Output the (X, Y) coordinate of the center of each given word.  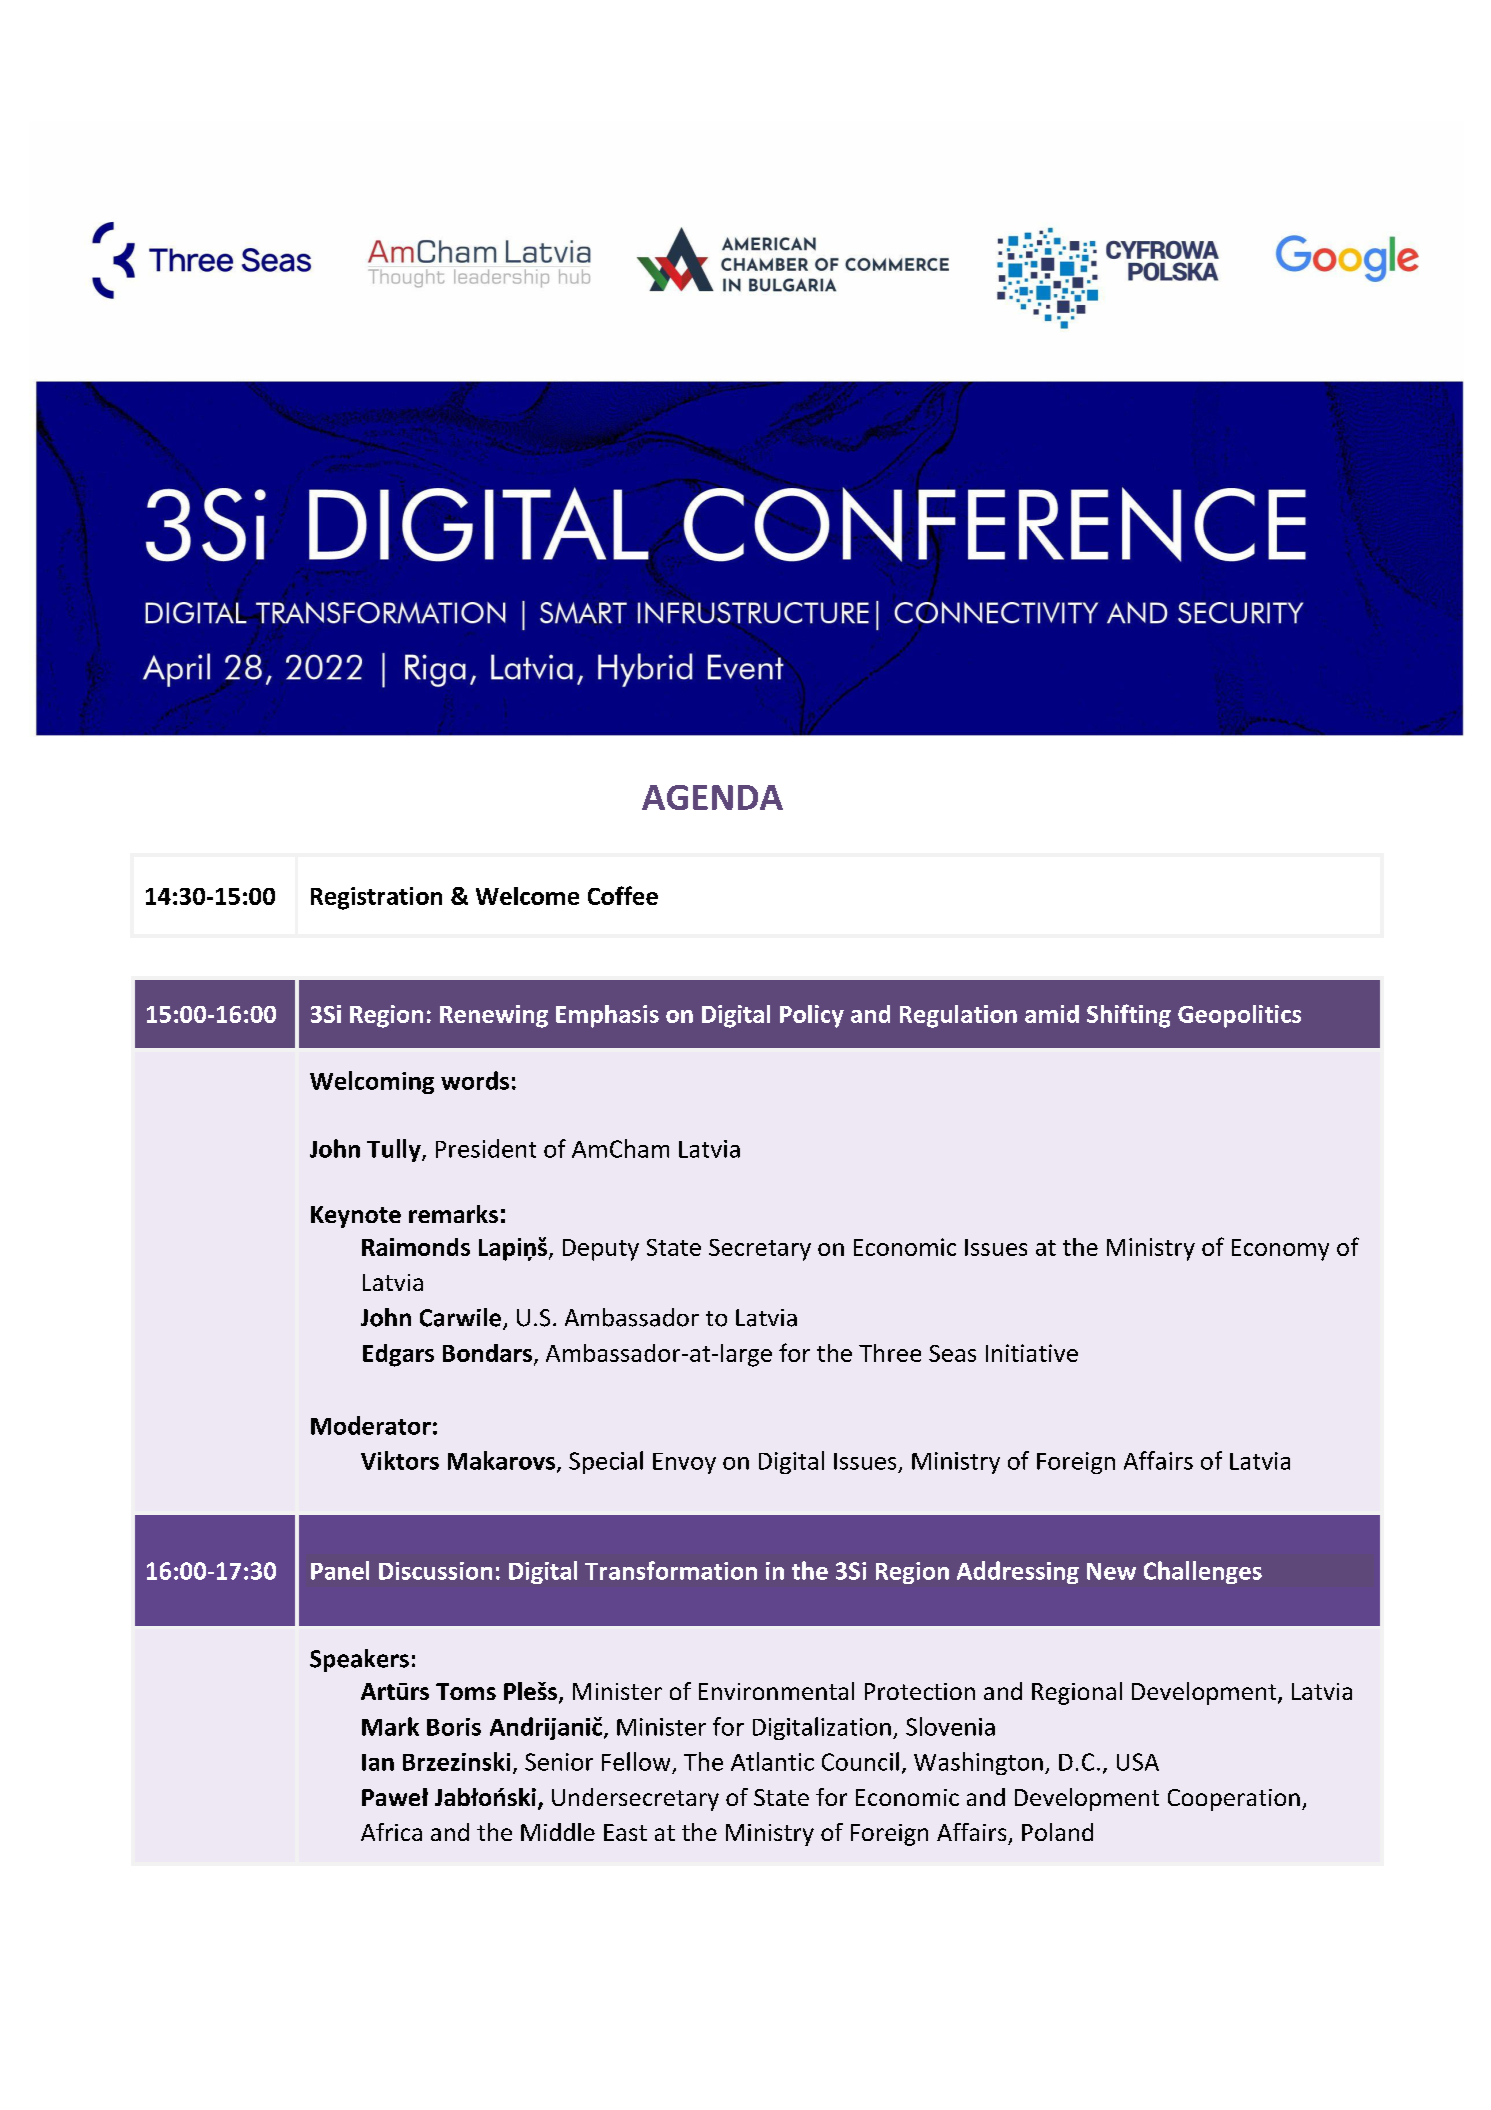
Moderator (371, 1425)
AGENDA (712, 797)
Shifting (1129, 1016)
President (486, 1148)
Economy (1280, 1250)
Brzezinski (456, 1761)
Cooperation (1234, 1800)
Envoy (684, 1463)
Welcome (527, 896)
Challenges (1203, 1572)
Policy (812, 1016)
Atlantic (772, 1761)
